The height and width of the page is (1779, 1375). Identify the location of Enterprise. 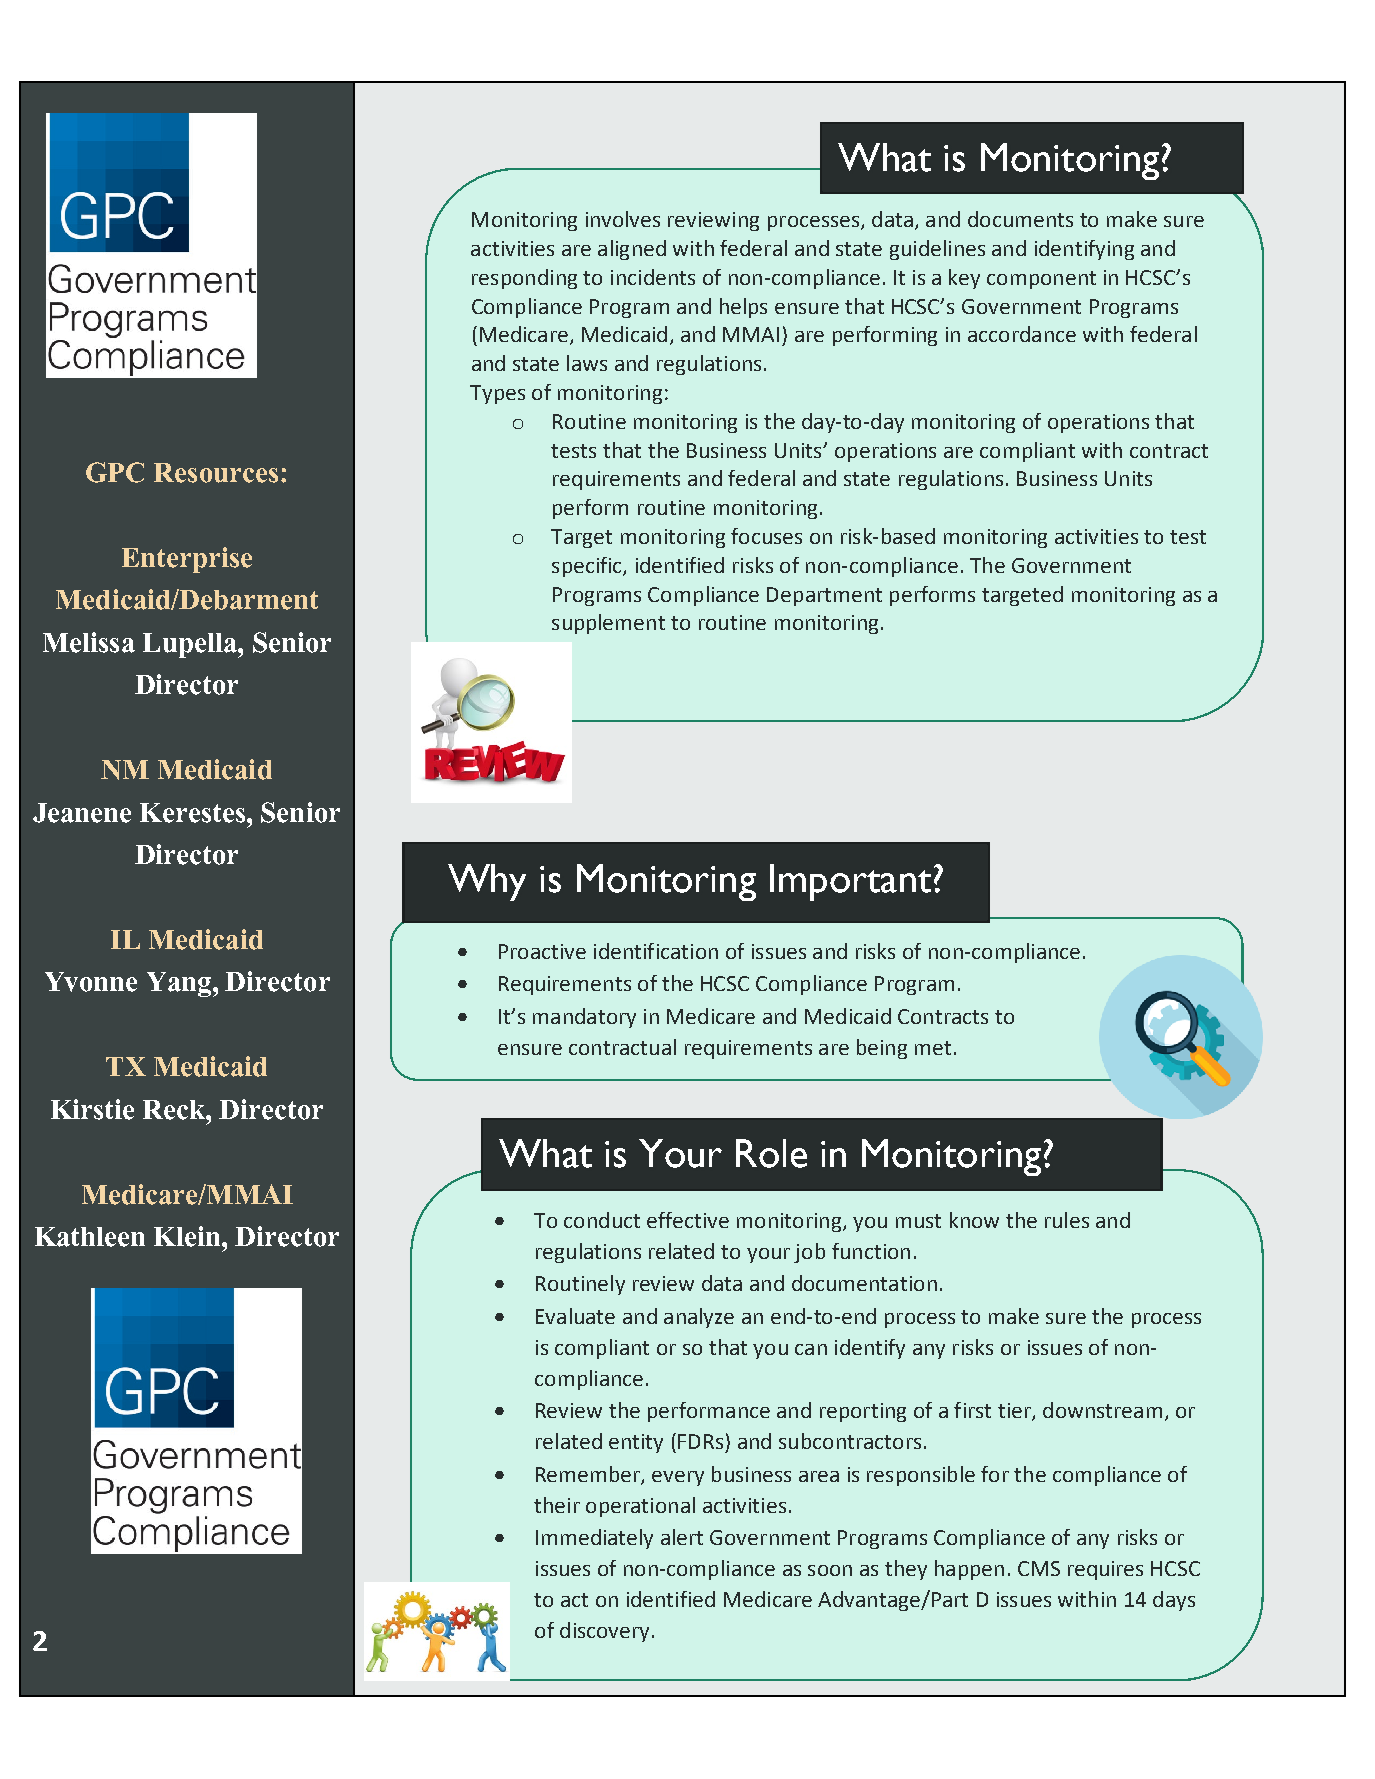
(187, 560).
